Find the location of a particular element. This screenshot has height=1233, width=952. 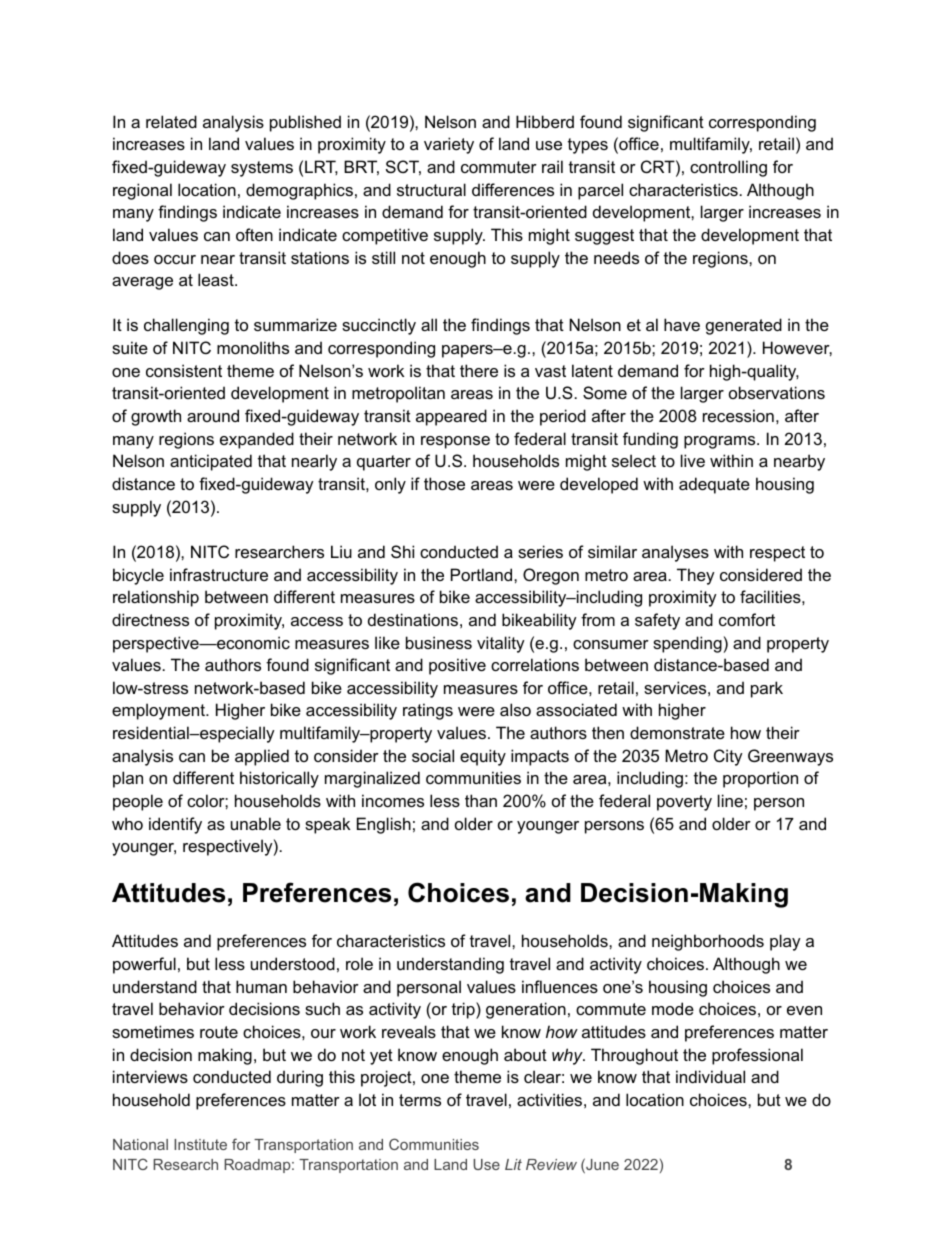

spending is located at coordinates (687, 644).
